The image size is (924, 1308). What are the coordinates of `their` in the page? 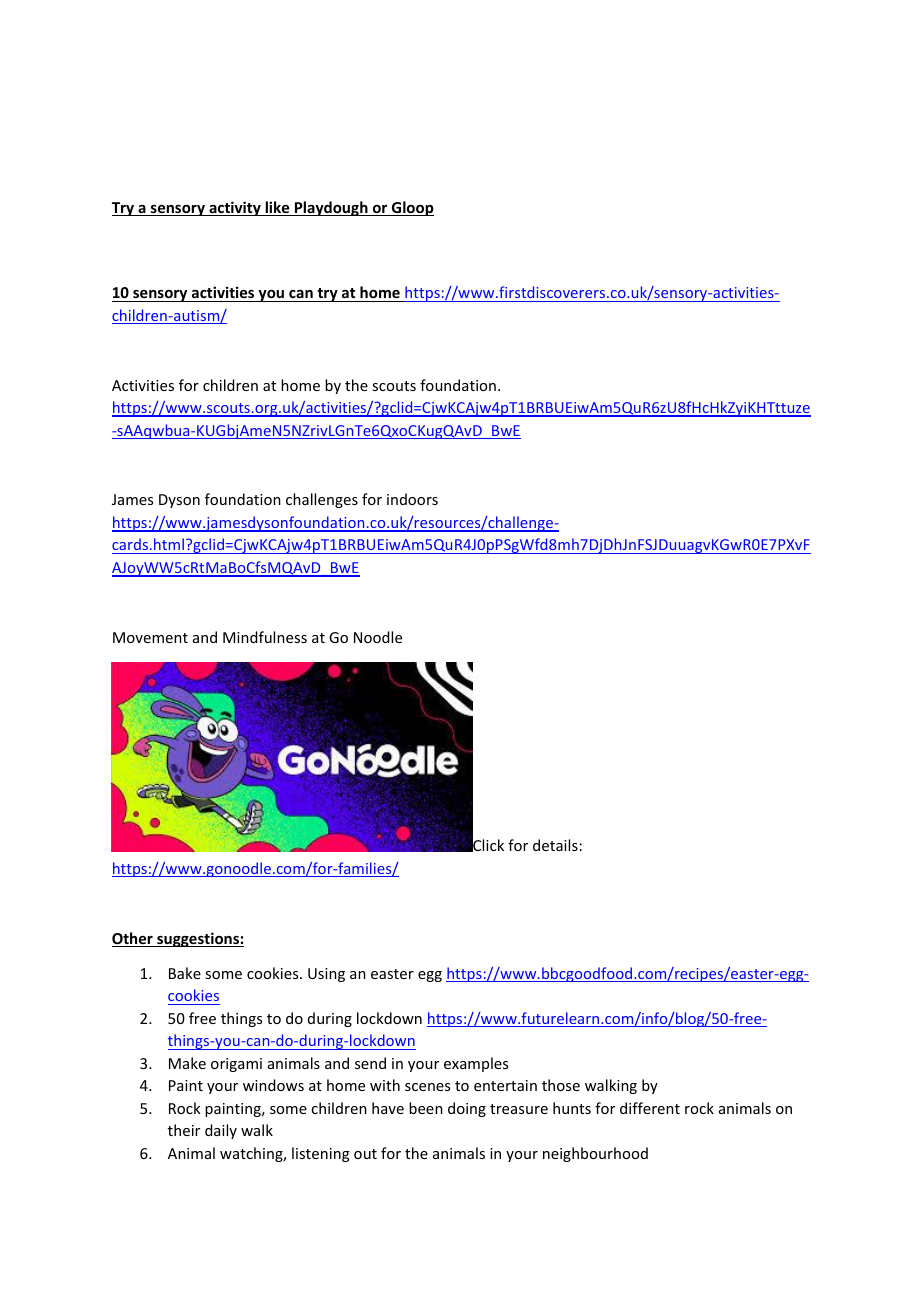 It's located at (184, 1130).
